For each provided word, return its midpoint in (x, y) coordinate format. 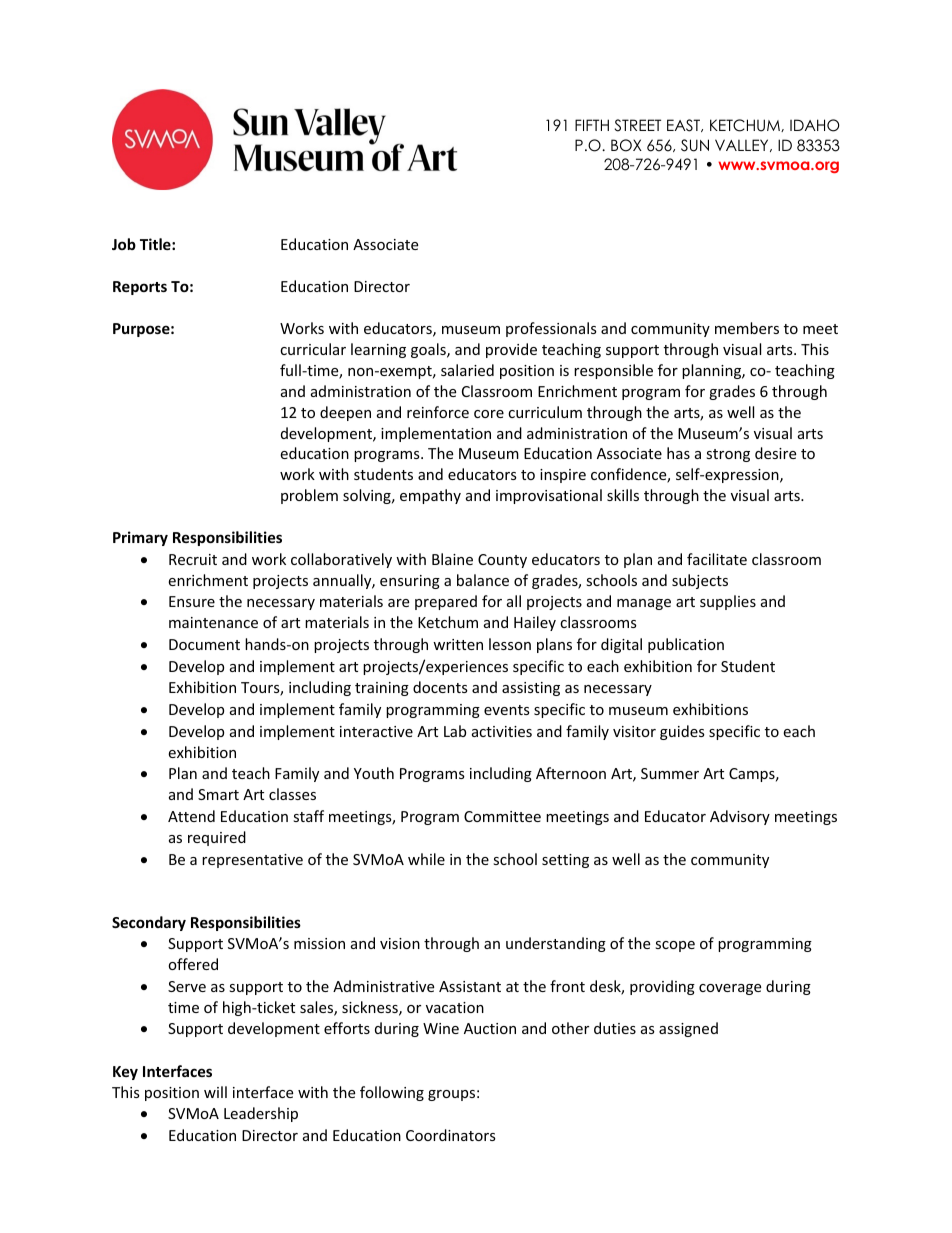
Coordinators (451, 1135)
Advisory (740, 817)
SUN (695, 145)
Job (124, 244)
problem (309, 496)
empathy (430, 496)
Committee (502, 816)
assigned (688, 1029)
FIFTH (592, 125)
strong (728, 455)
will (215, 1092)
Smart (218, 794)
